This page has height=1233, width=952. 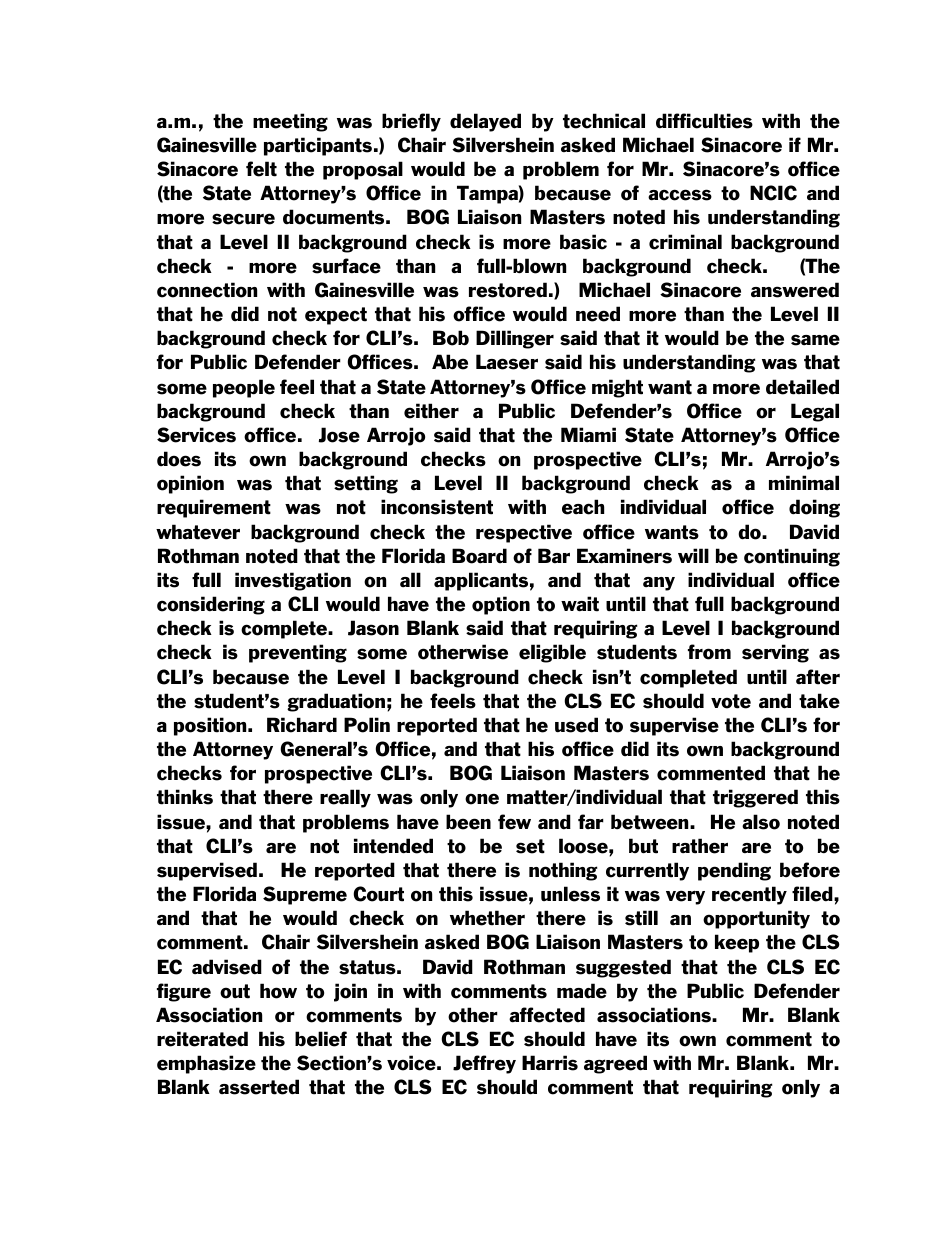 I want to click on difficulties, so click(x=704, y=121).
